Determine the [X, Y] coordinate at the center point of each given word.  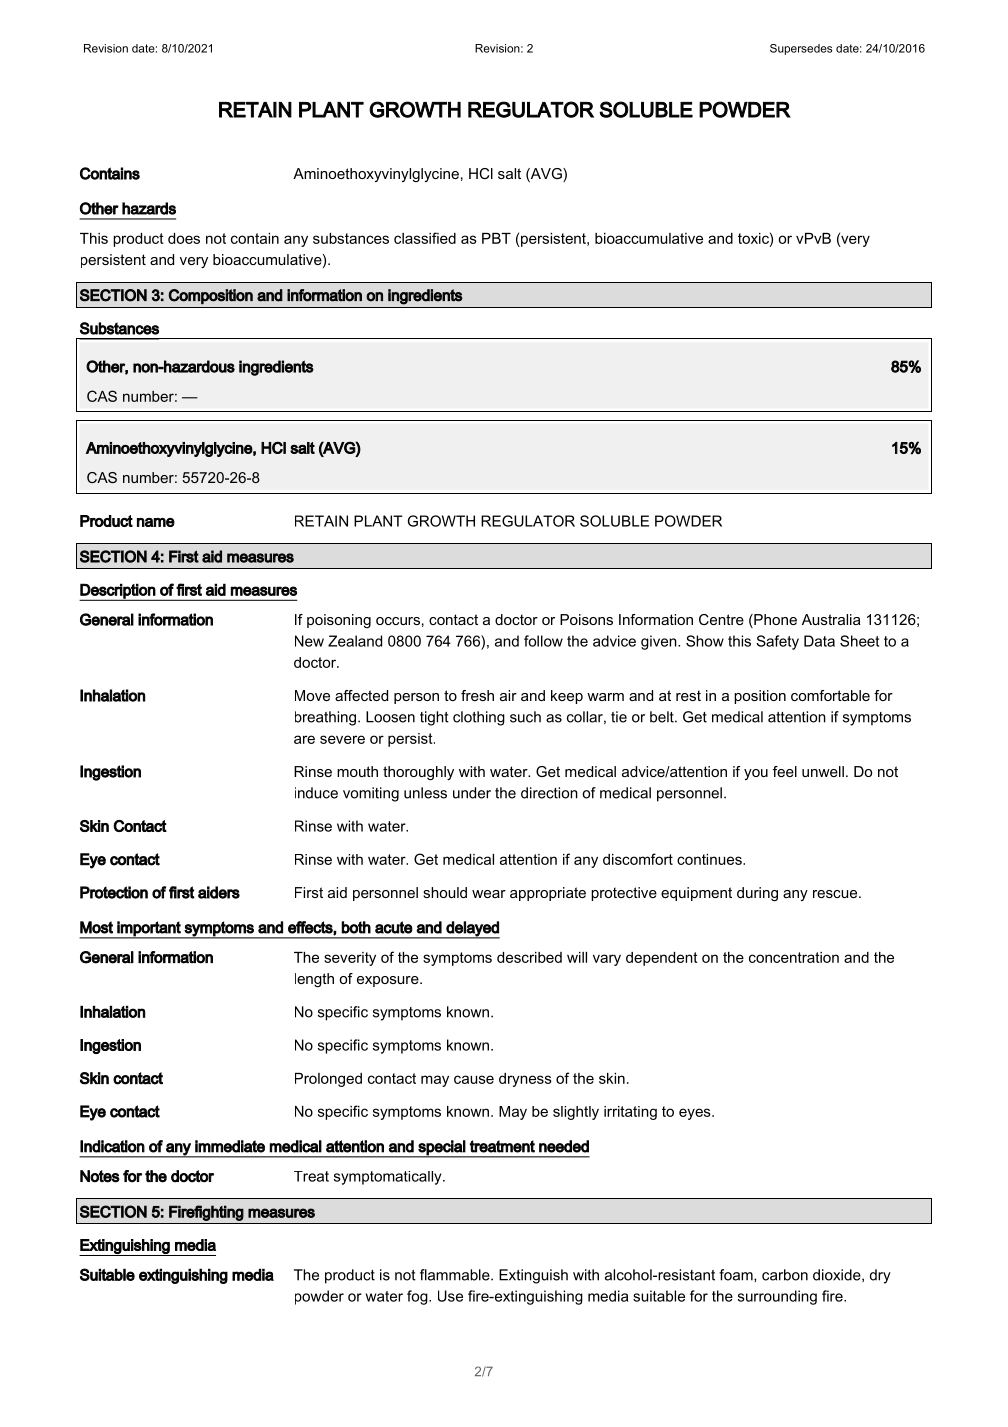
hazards [149, 208]
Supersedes [801, 49]
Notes [100, 1176]
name [156, 522]
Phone [774, 621]
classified [425, 238]
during [757, 894]
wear [489, 894]
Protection [114, 892]
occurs [398, 621]
